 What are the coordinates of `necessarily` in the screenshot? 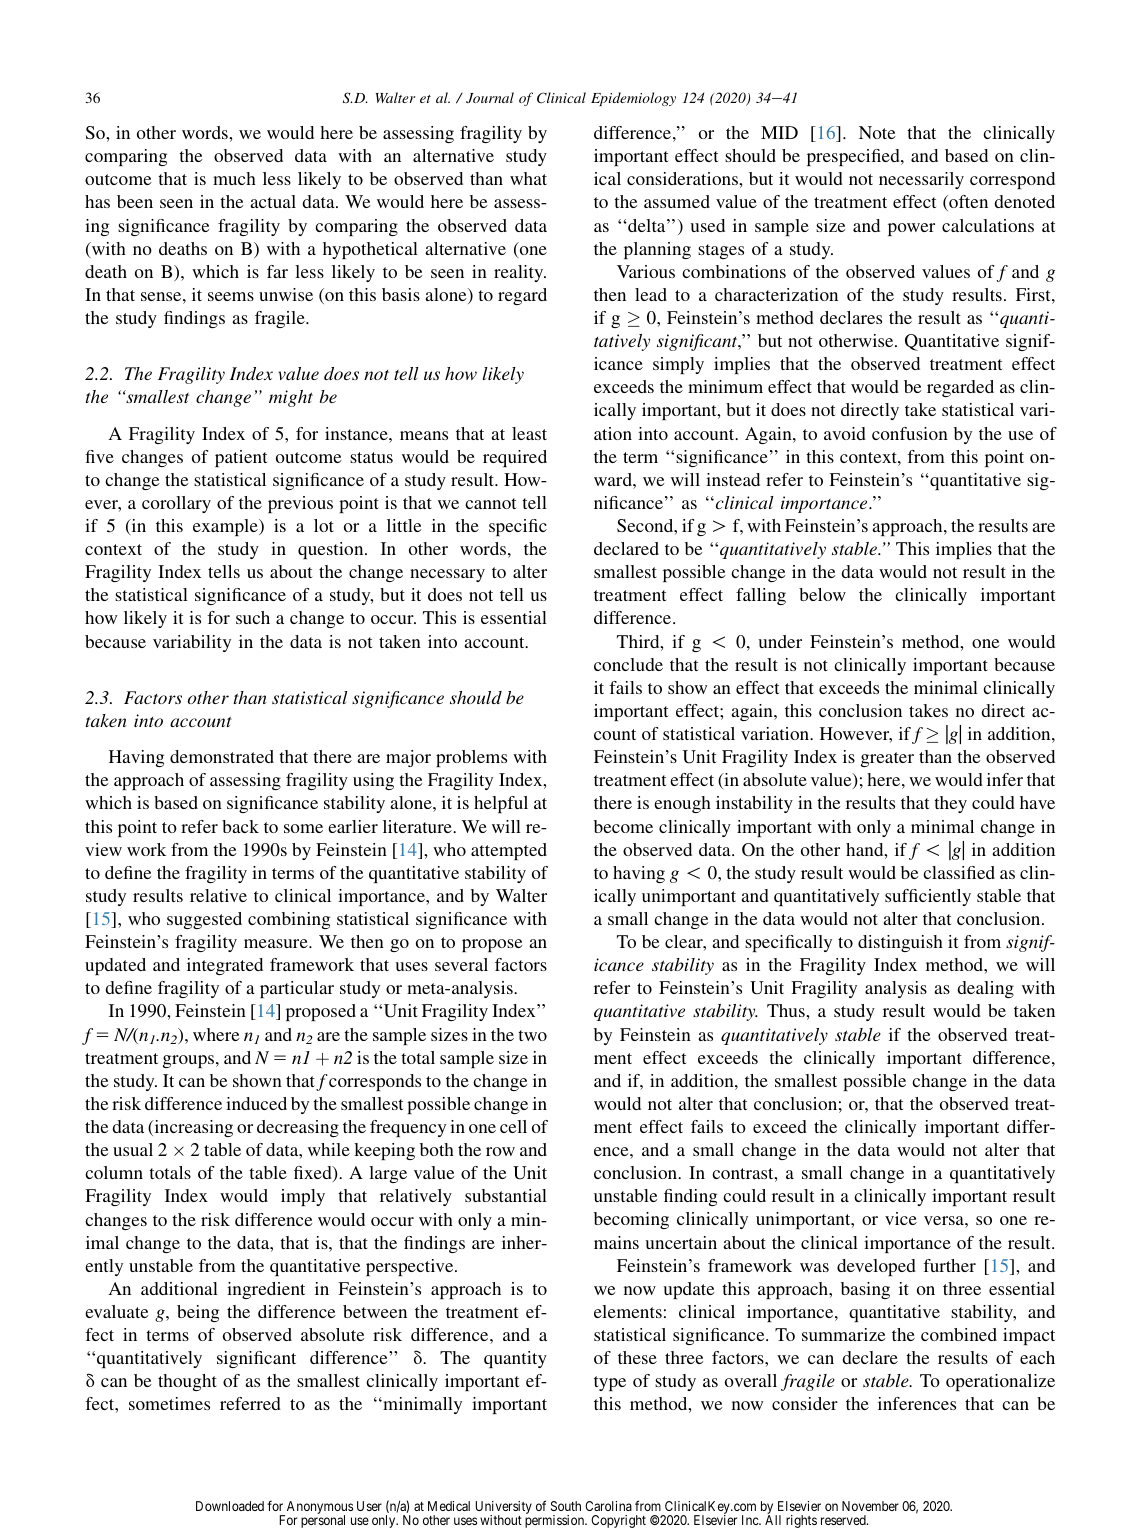 It's located at (921, 180).
